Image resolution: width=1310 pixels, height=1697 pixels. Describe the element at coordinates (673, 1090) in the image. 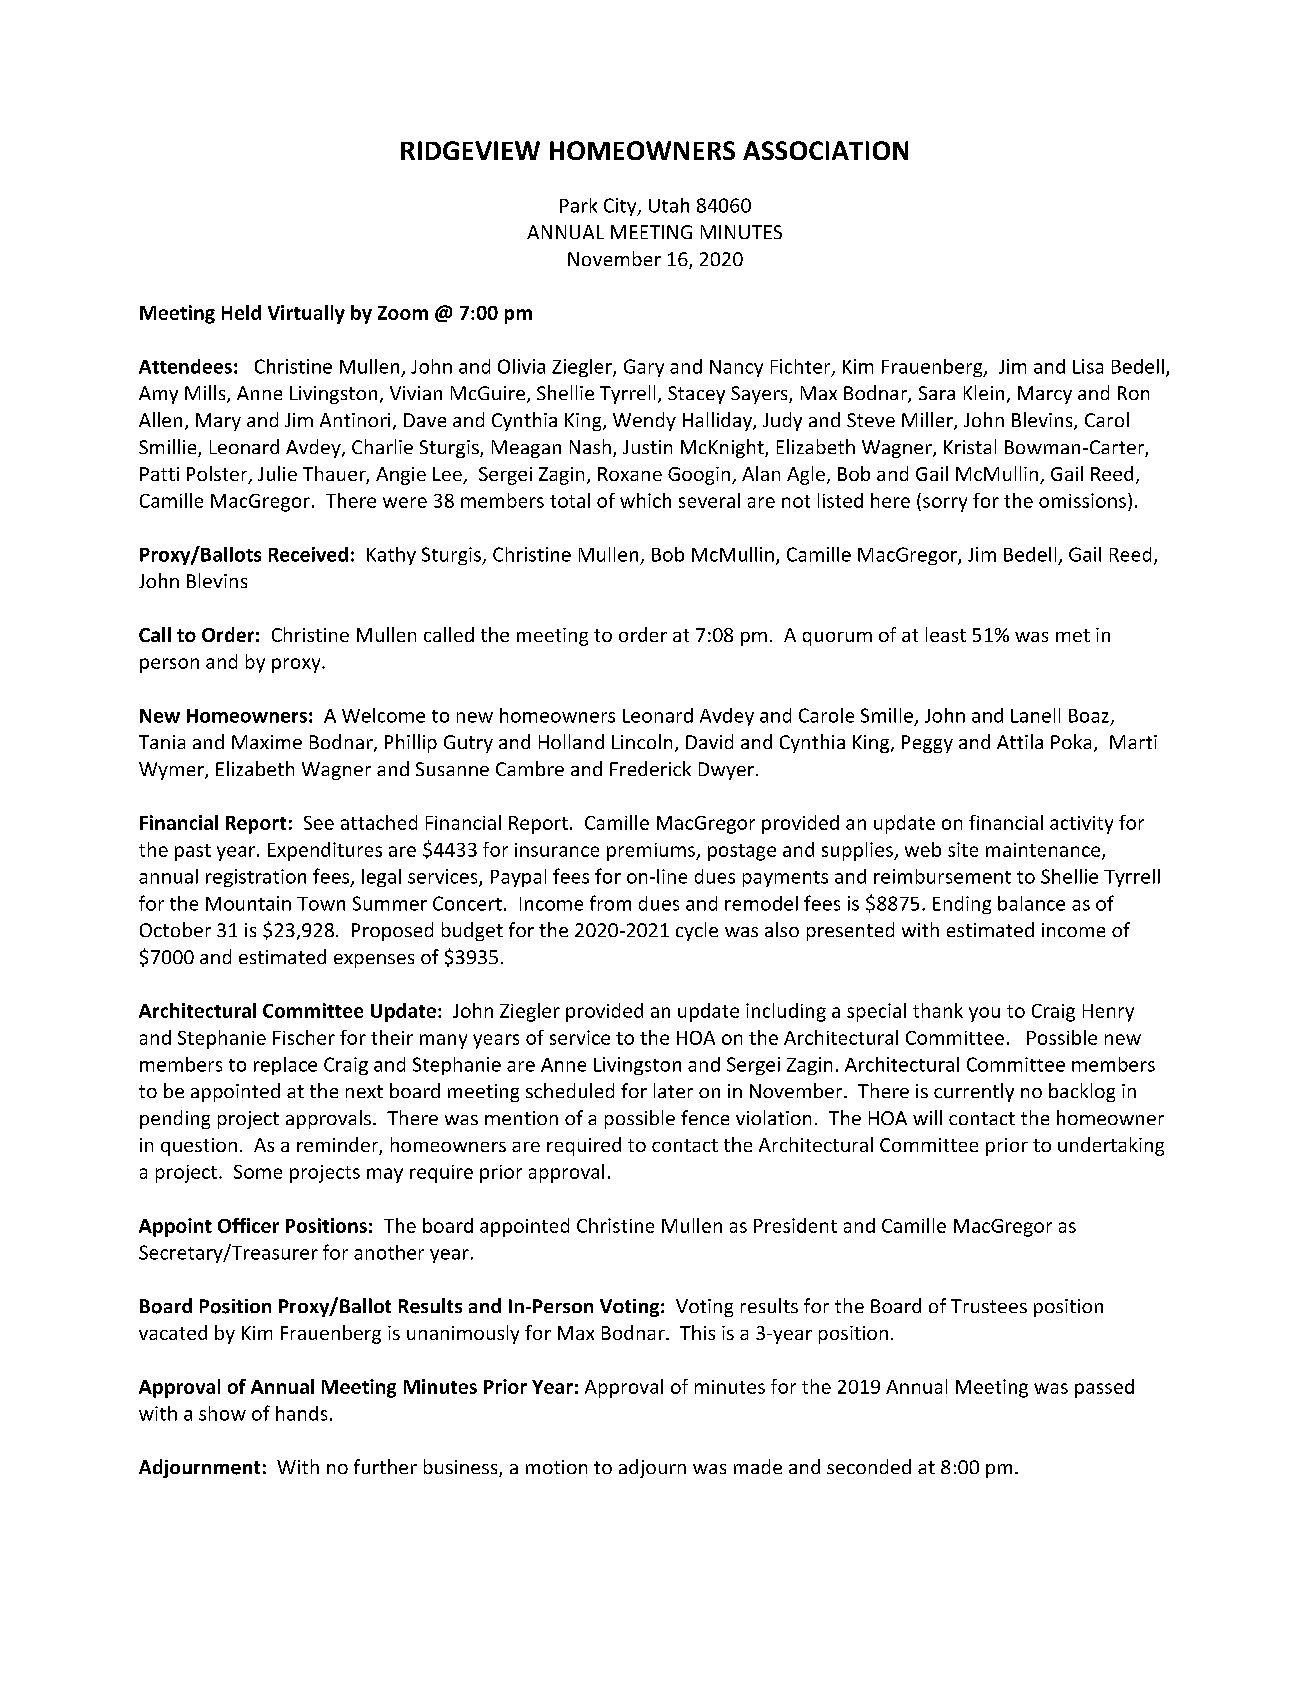

I see `later` at that location.
